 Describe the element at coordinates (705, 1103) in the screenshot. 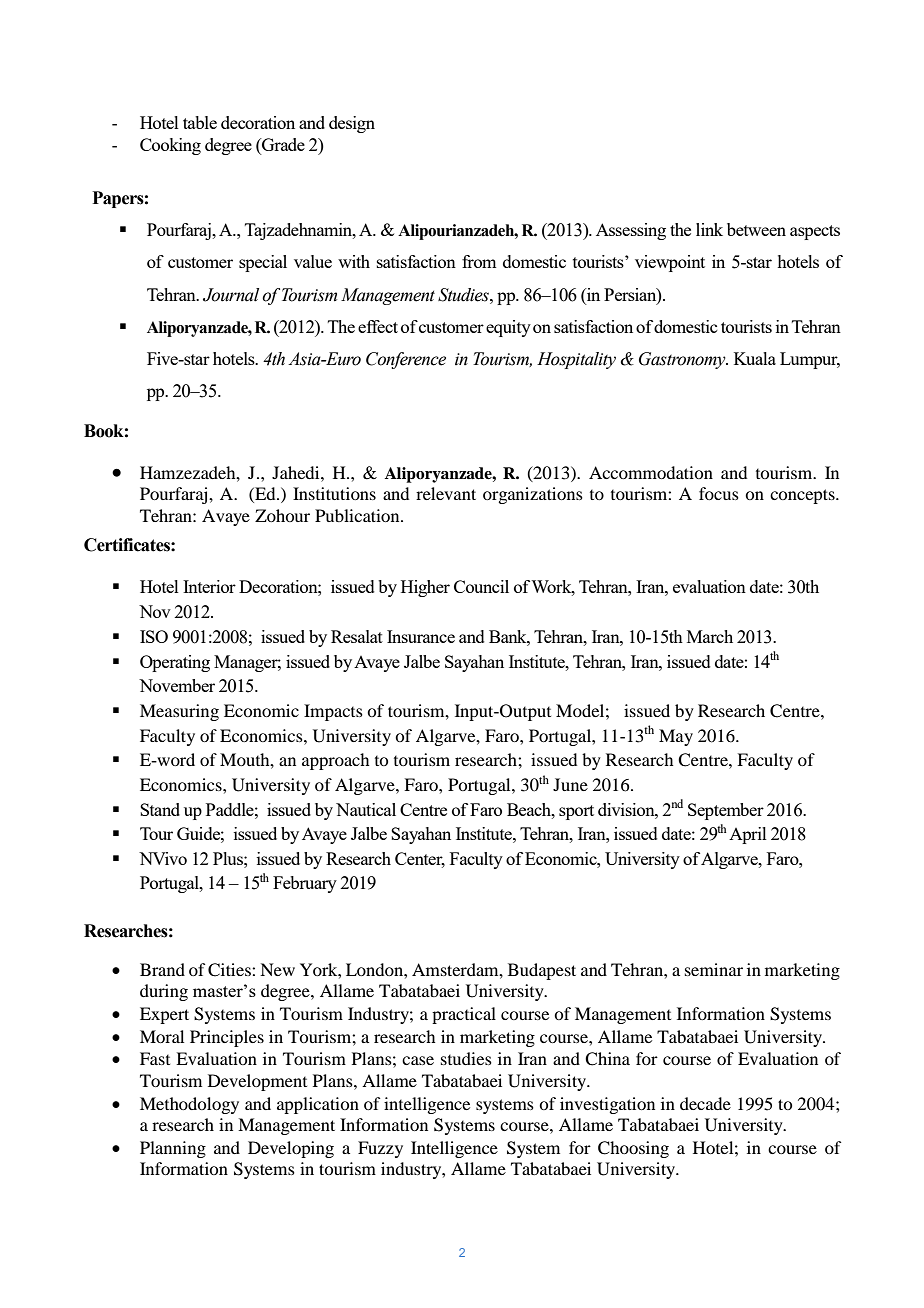

I see `decade` at that location.
